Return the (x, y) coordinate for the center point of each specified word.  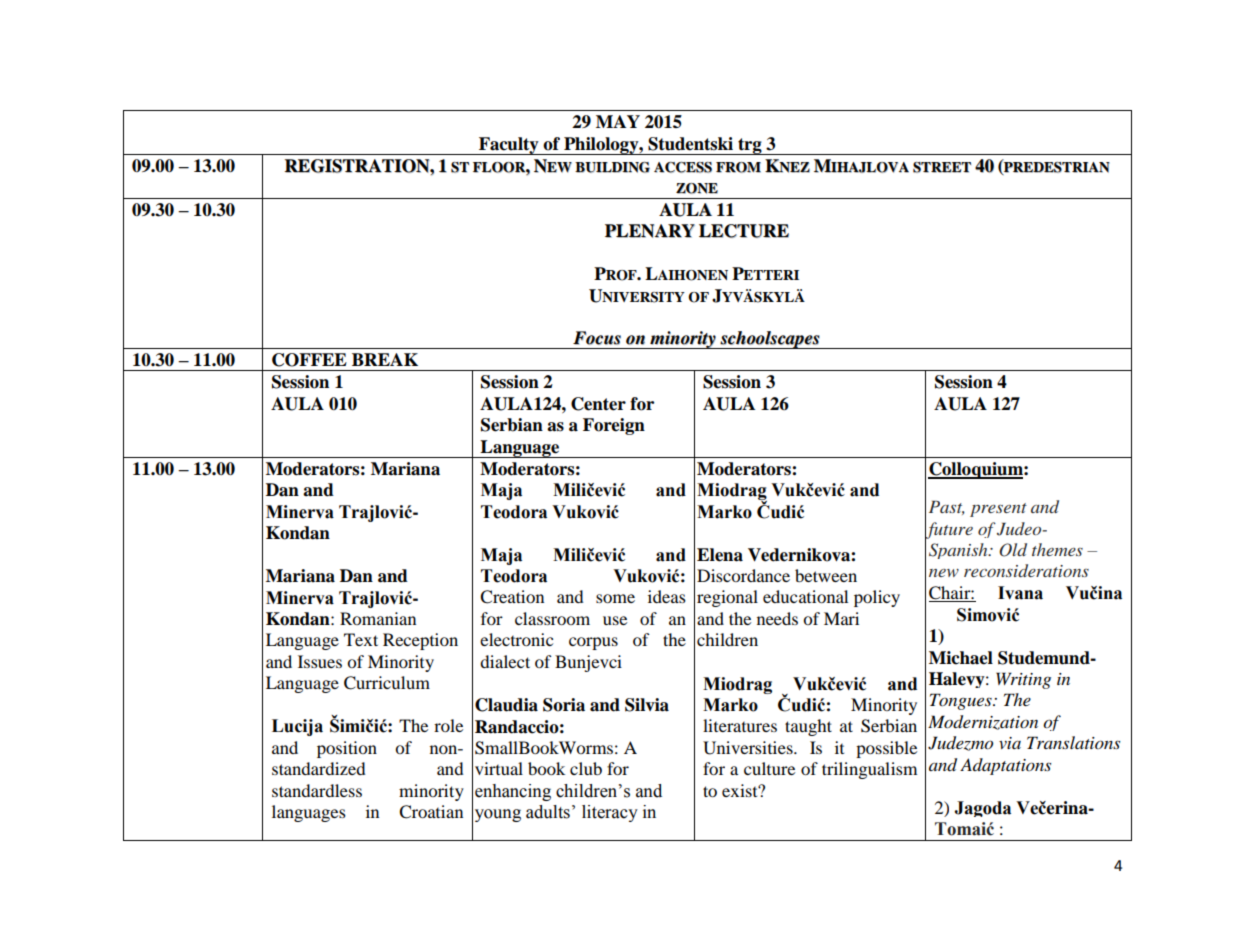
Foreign (614, 426)
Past (947, 508)
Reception (420, 641)
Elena (720, 555)
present (998, 510)
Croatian (431, 812)
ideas (667, 596)
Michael (961, 658)
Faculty (509, 146)
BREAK (385, 359)
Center (598, 404)
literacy (610, 813)
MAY (618, 121)
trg (750, 146)
